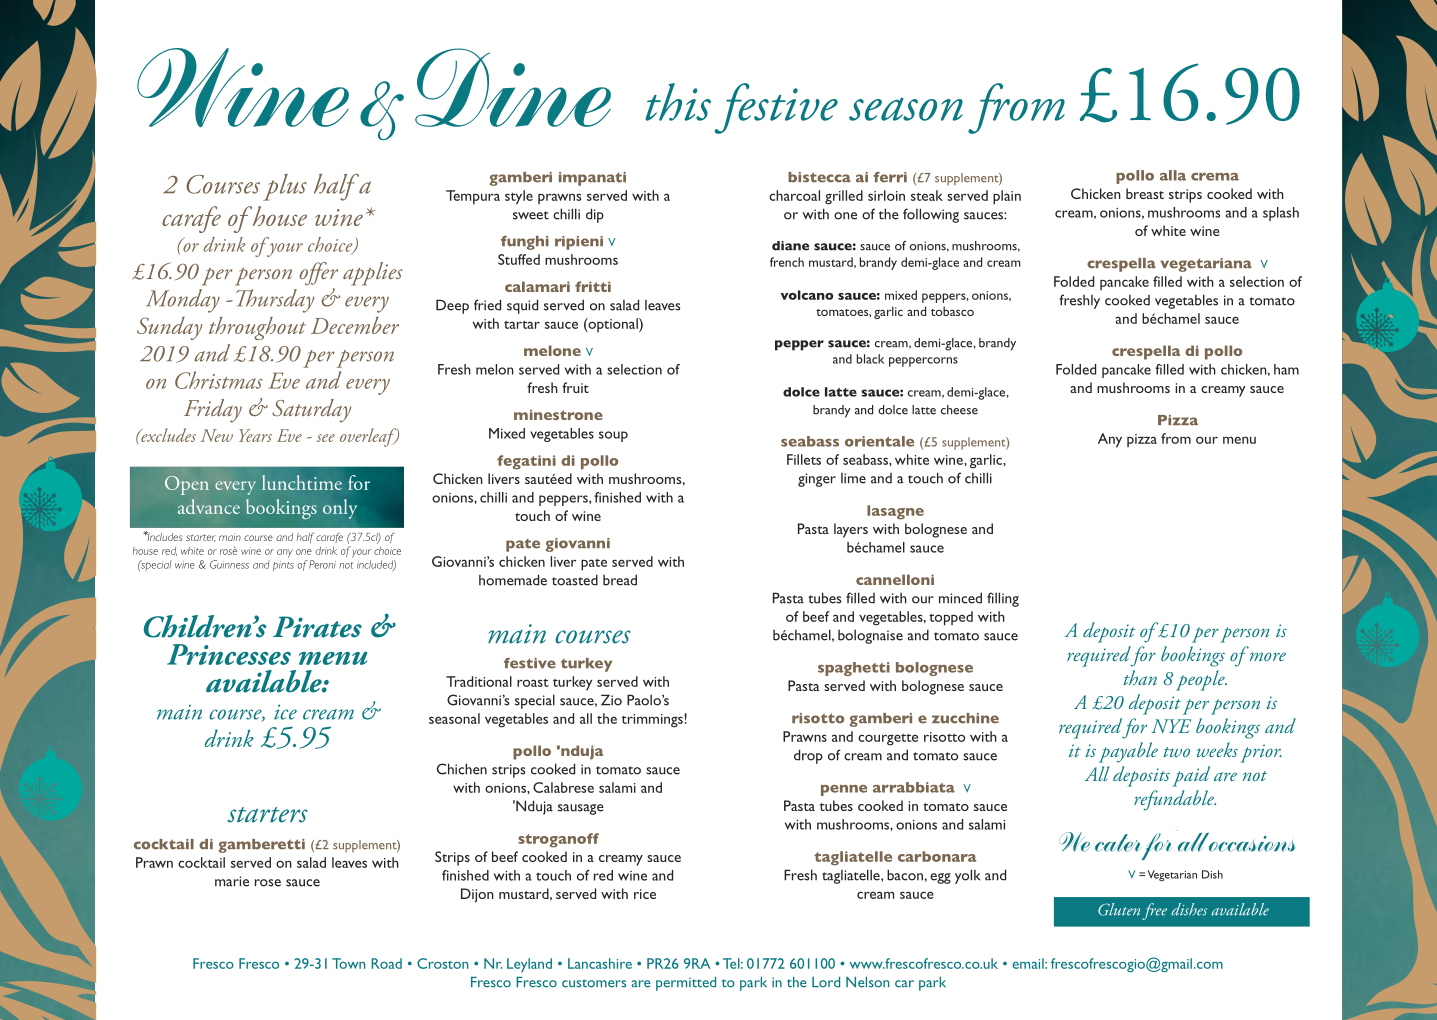  I want to click on permitted, so click(686, 984).
